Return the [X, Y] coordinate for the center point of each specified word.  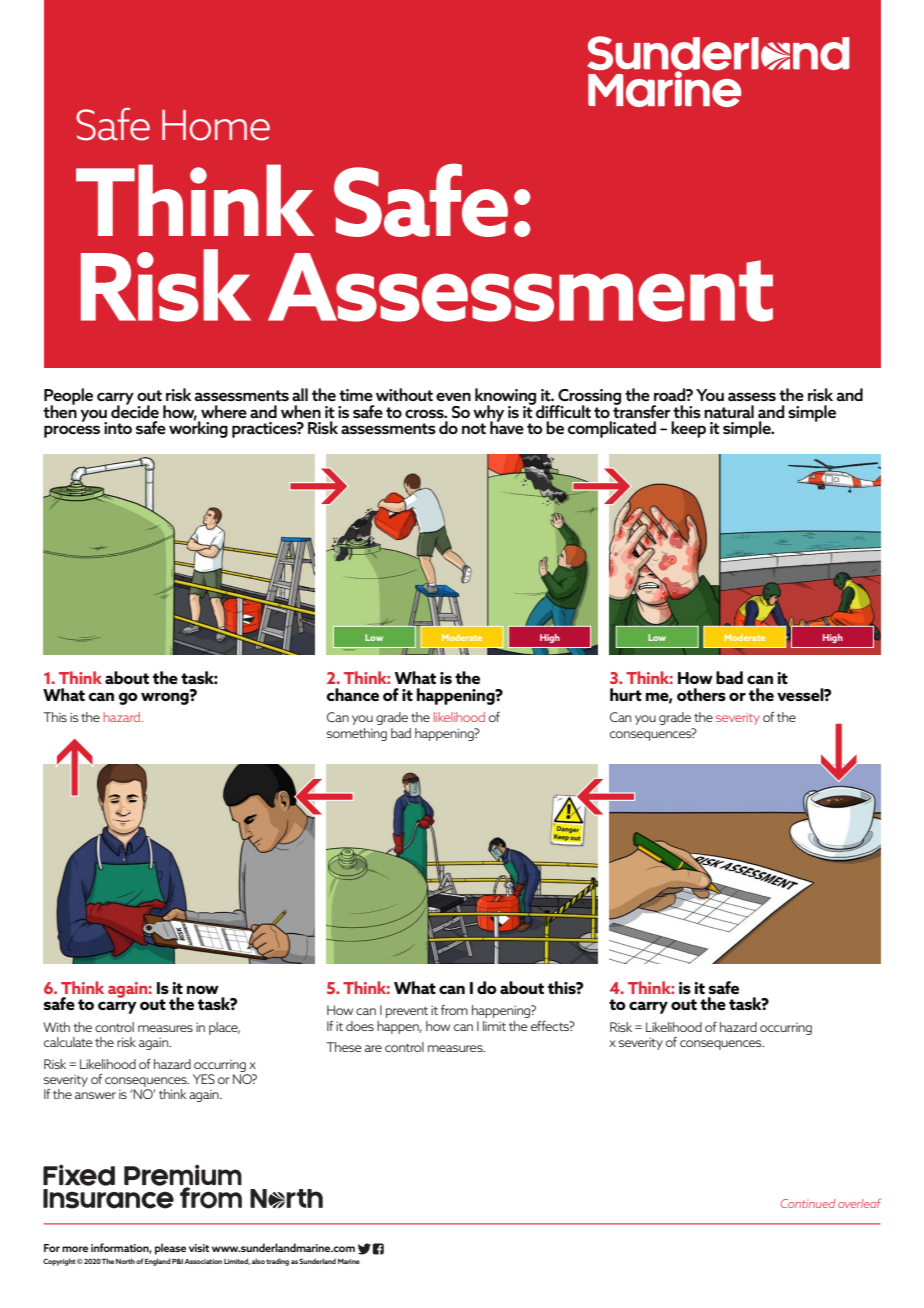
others [701, 694]
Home [216, 125]
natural [729, 411]
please [170, 1249]
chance [352, 694]
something [357, 734]
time [356, 395]
